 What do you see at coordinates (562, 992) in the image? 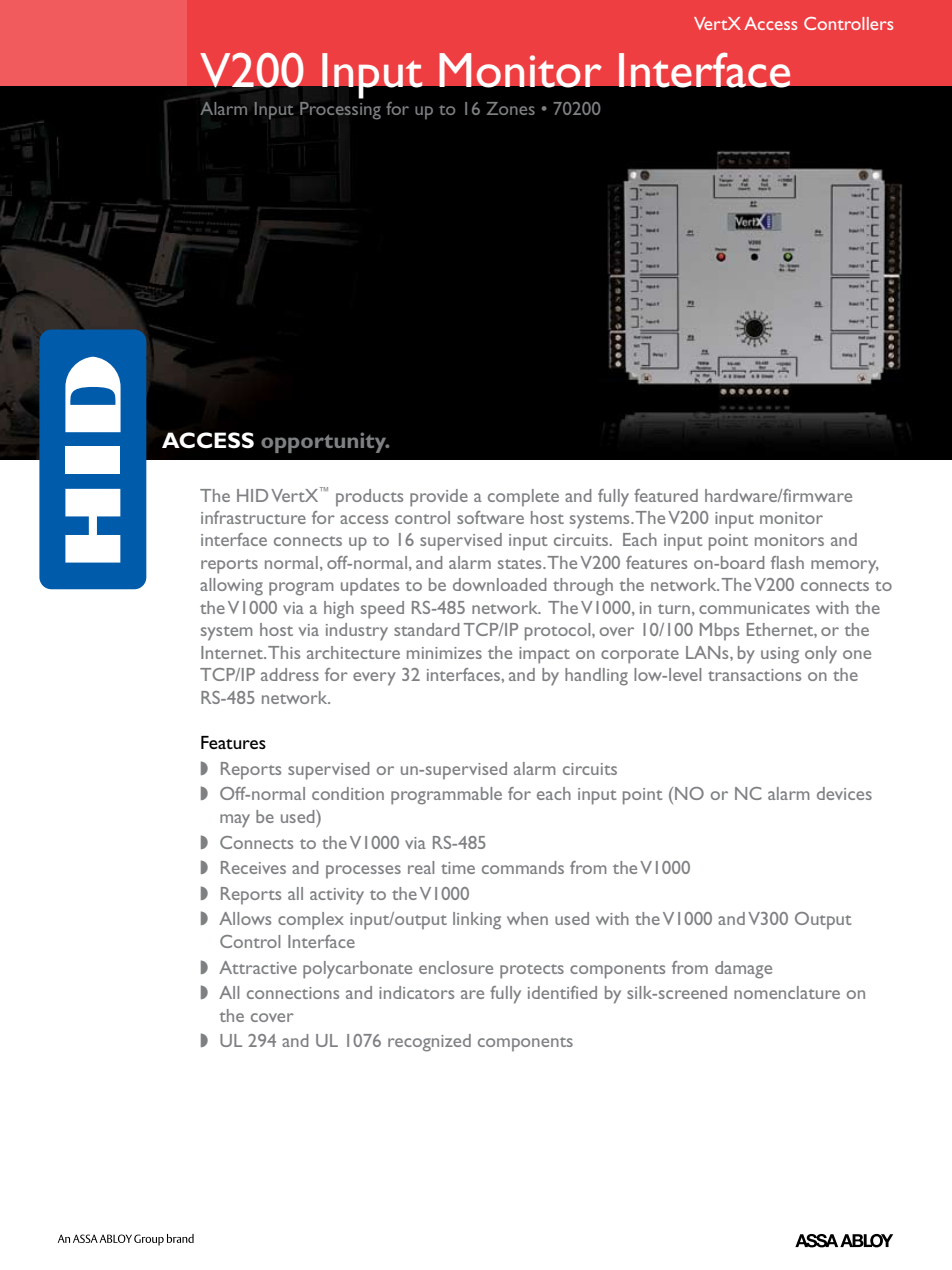
I see `identified` at bounding box center [562, 992].
